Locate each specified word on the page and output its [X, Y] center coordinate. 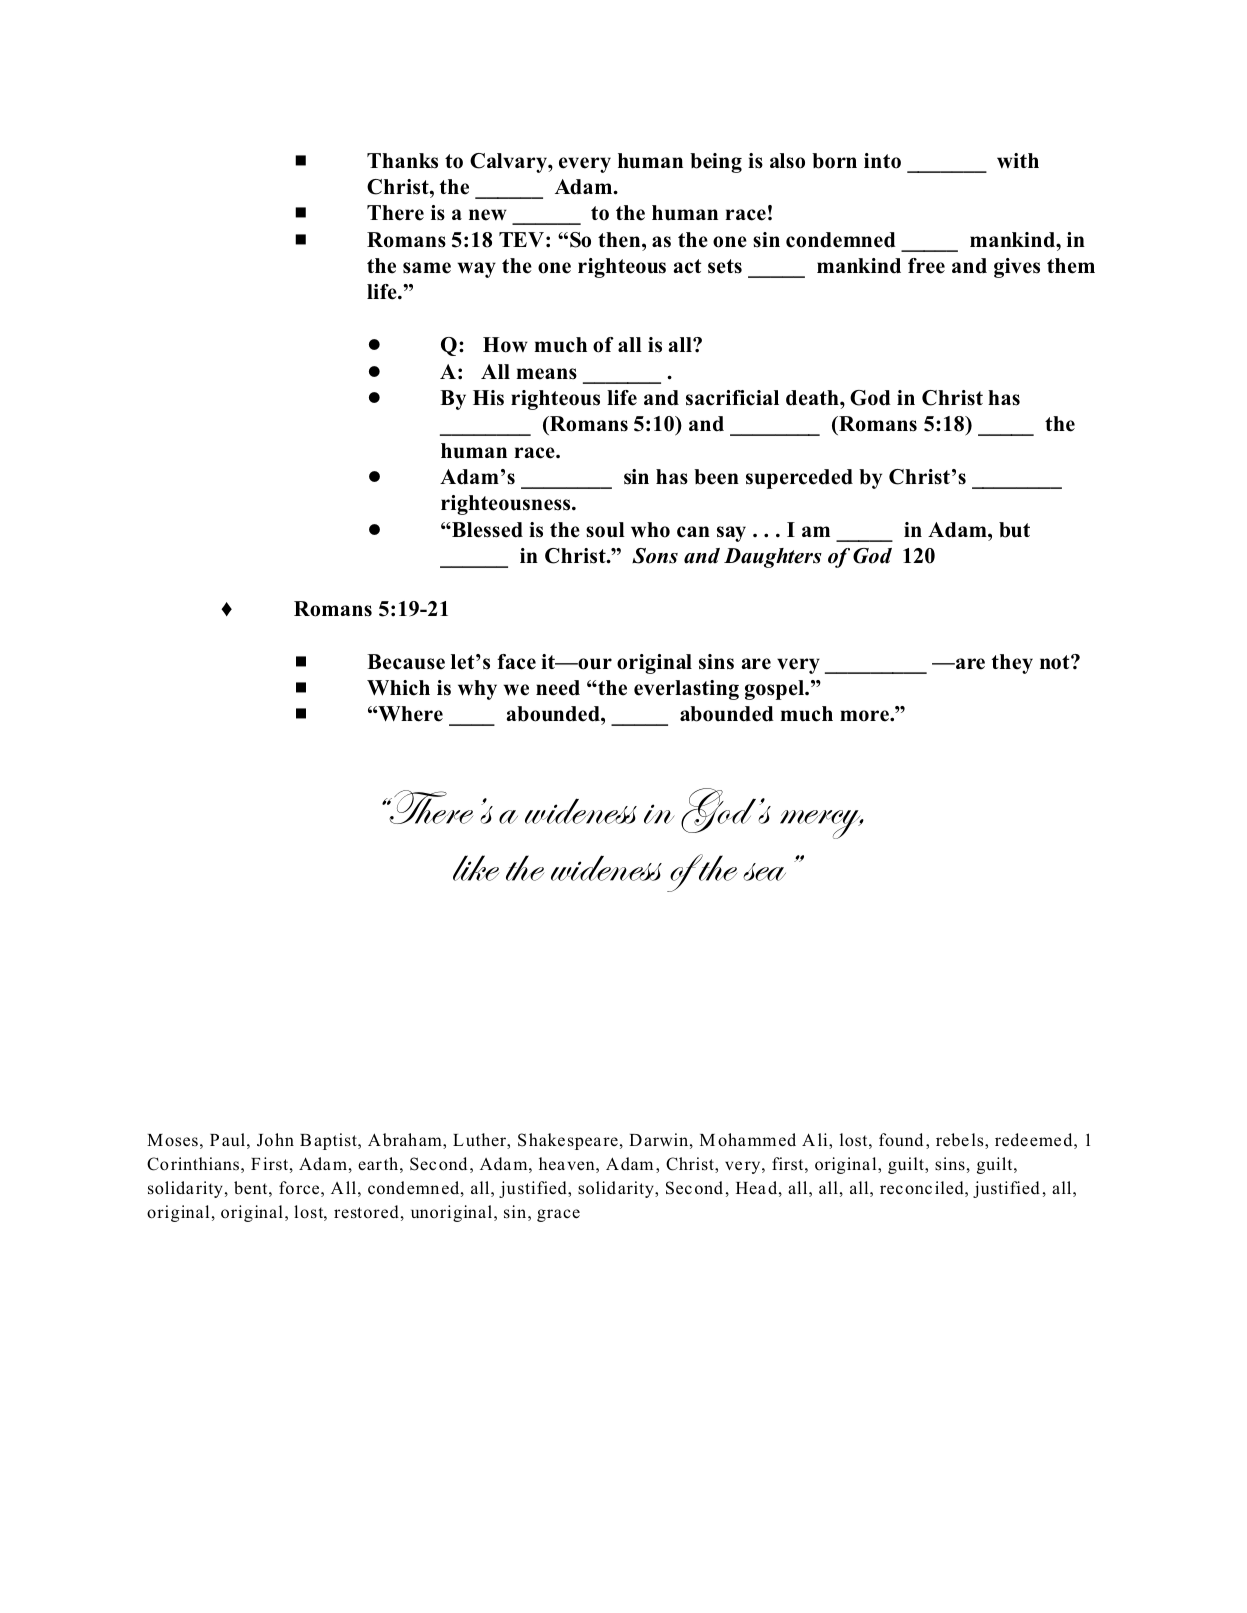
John [275, 1139]
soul [605, 530]
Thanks [402, 161]
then [620, 240]
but [1014, 530]
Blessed [486, 530]
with [1018, 160]
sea [764, 872]
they [1012, 664]
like [476, 868]
